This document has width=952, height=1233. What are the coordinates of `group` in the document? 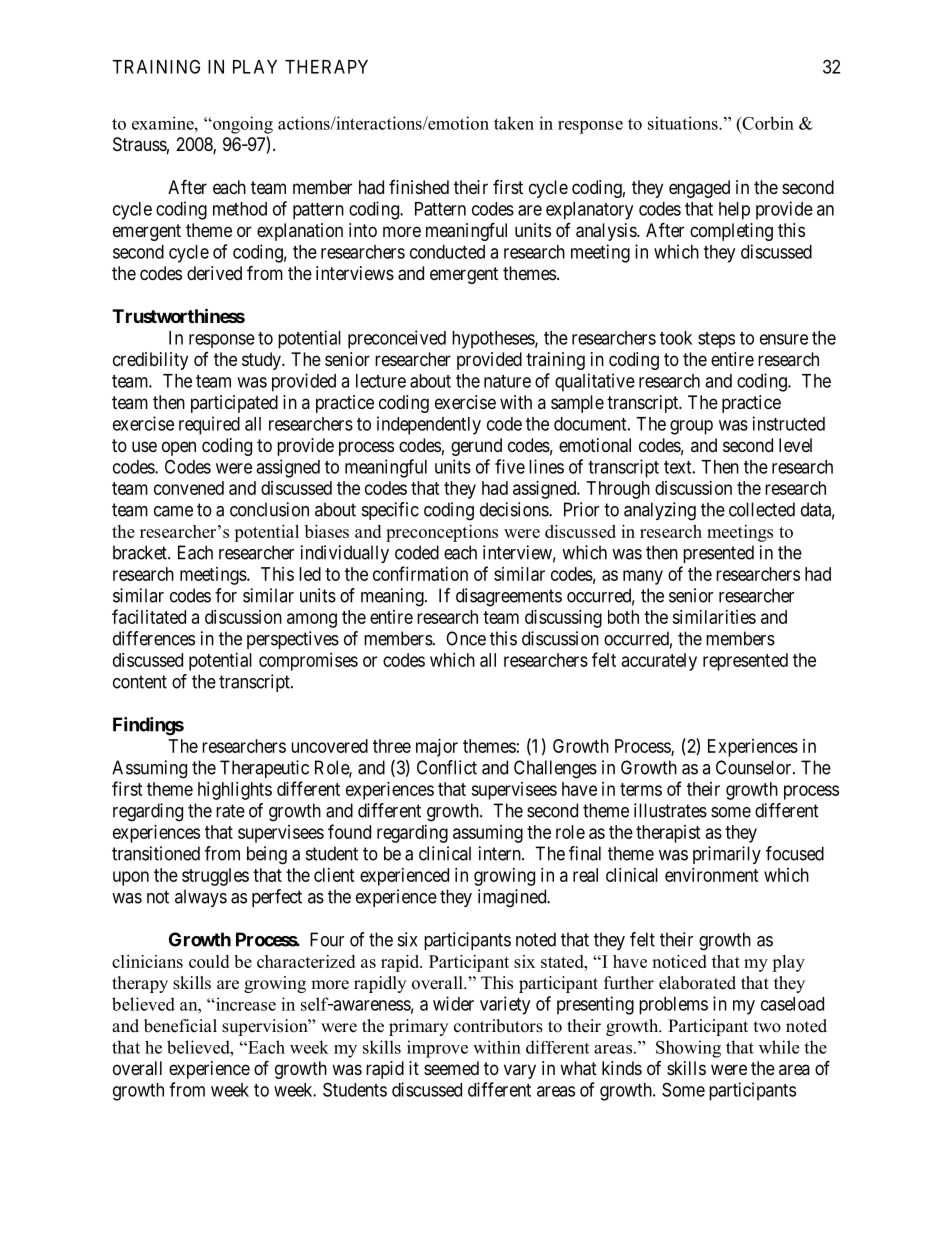 It's located at (691, 427).
